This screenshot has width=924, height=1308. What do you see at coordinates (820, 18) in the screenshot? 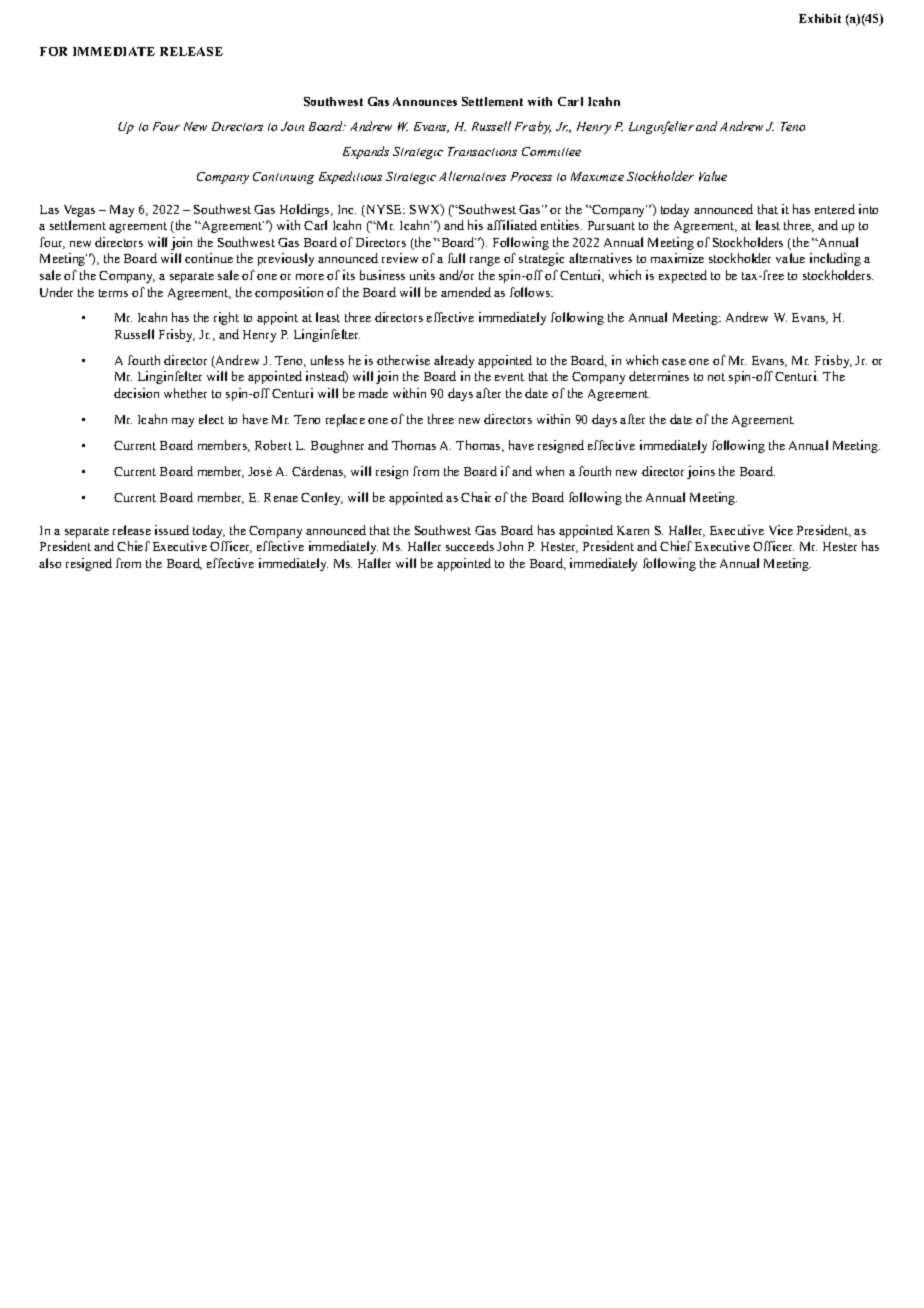
I see `Exhibit` at bounding box center [820, 18].
